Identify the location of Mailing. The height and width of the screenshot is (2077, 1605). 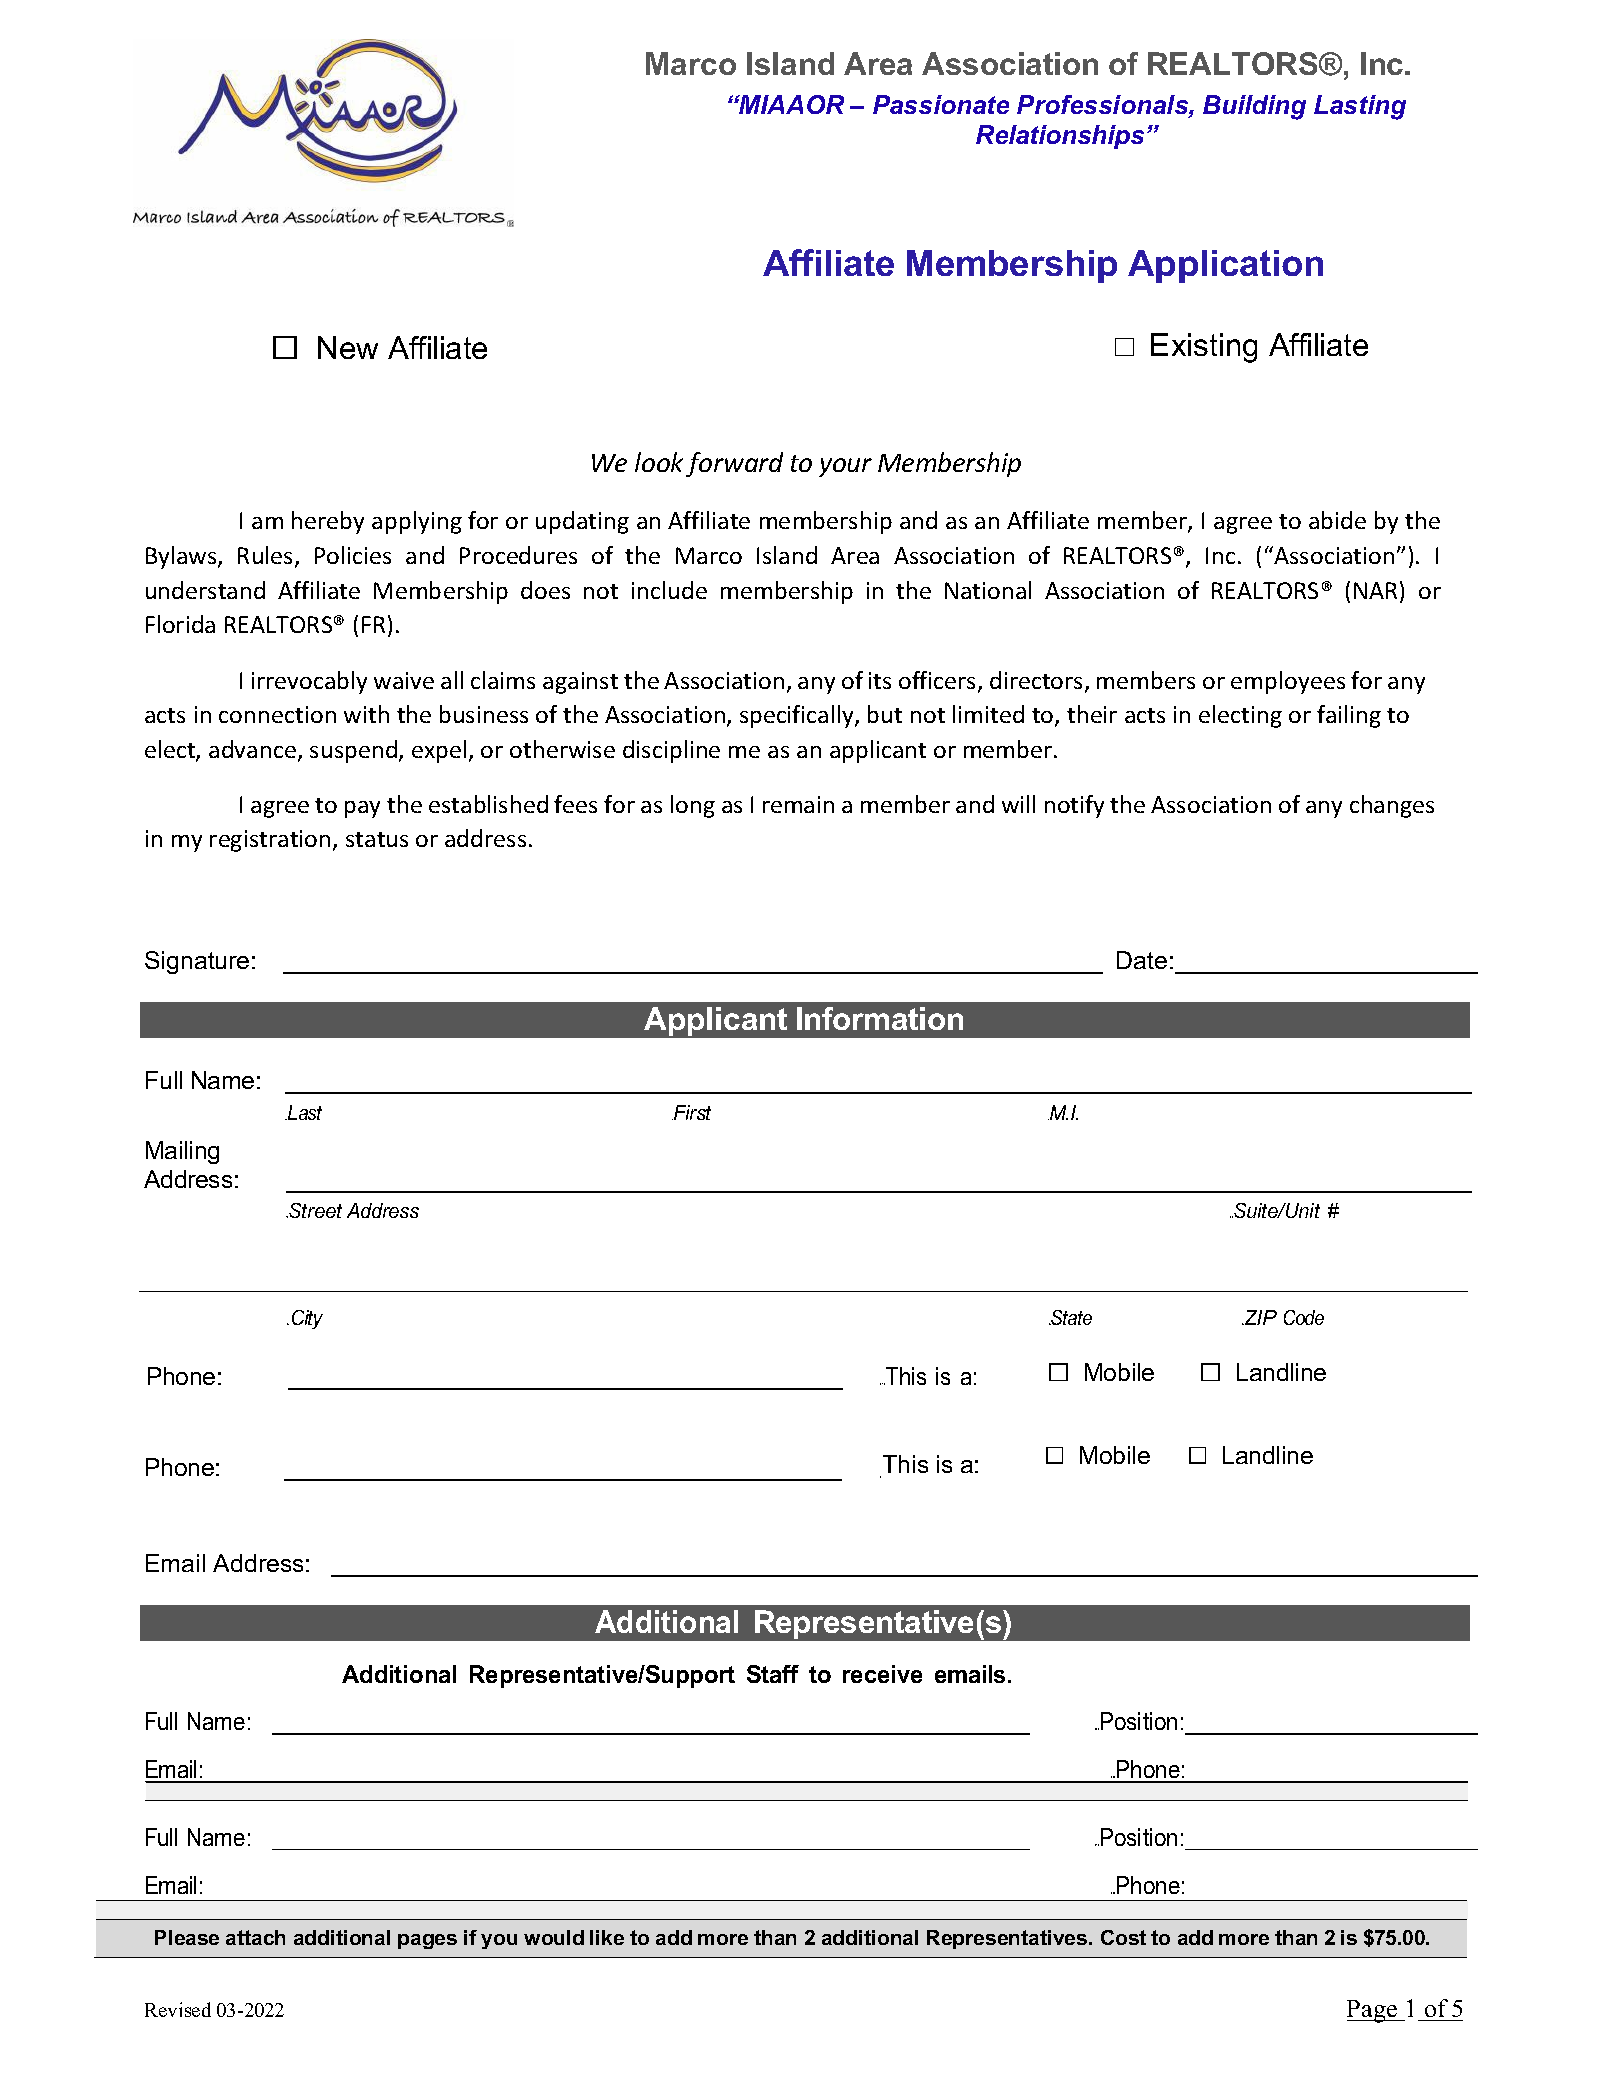
(182, 1152).
